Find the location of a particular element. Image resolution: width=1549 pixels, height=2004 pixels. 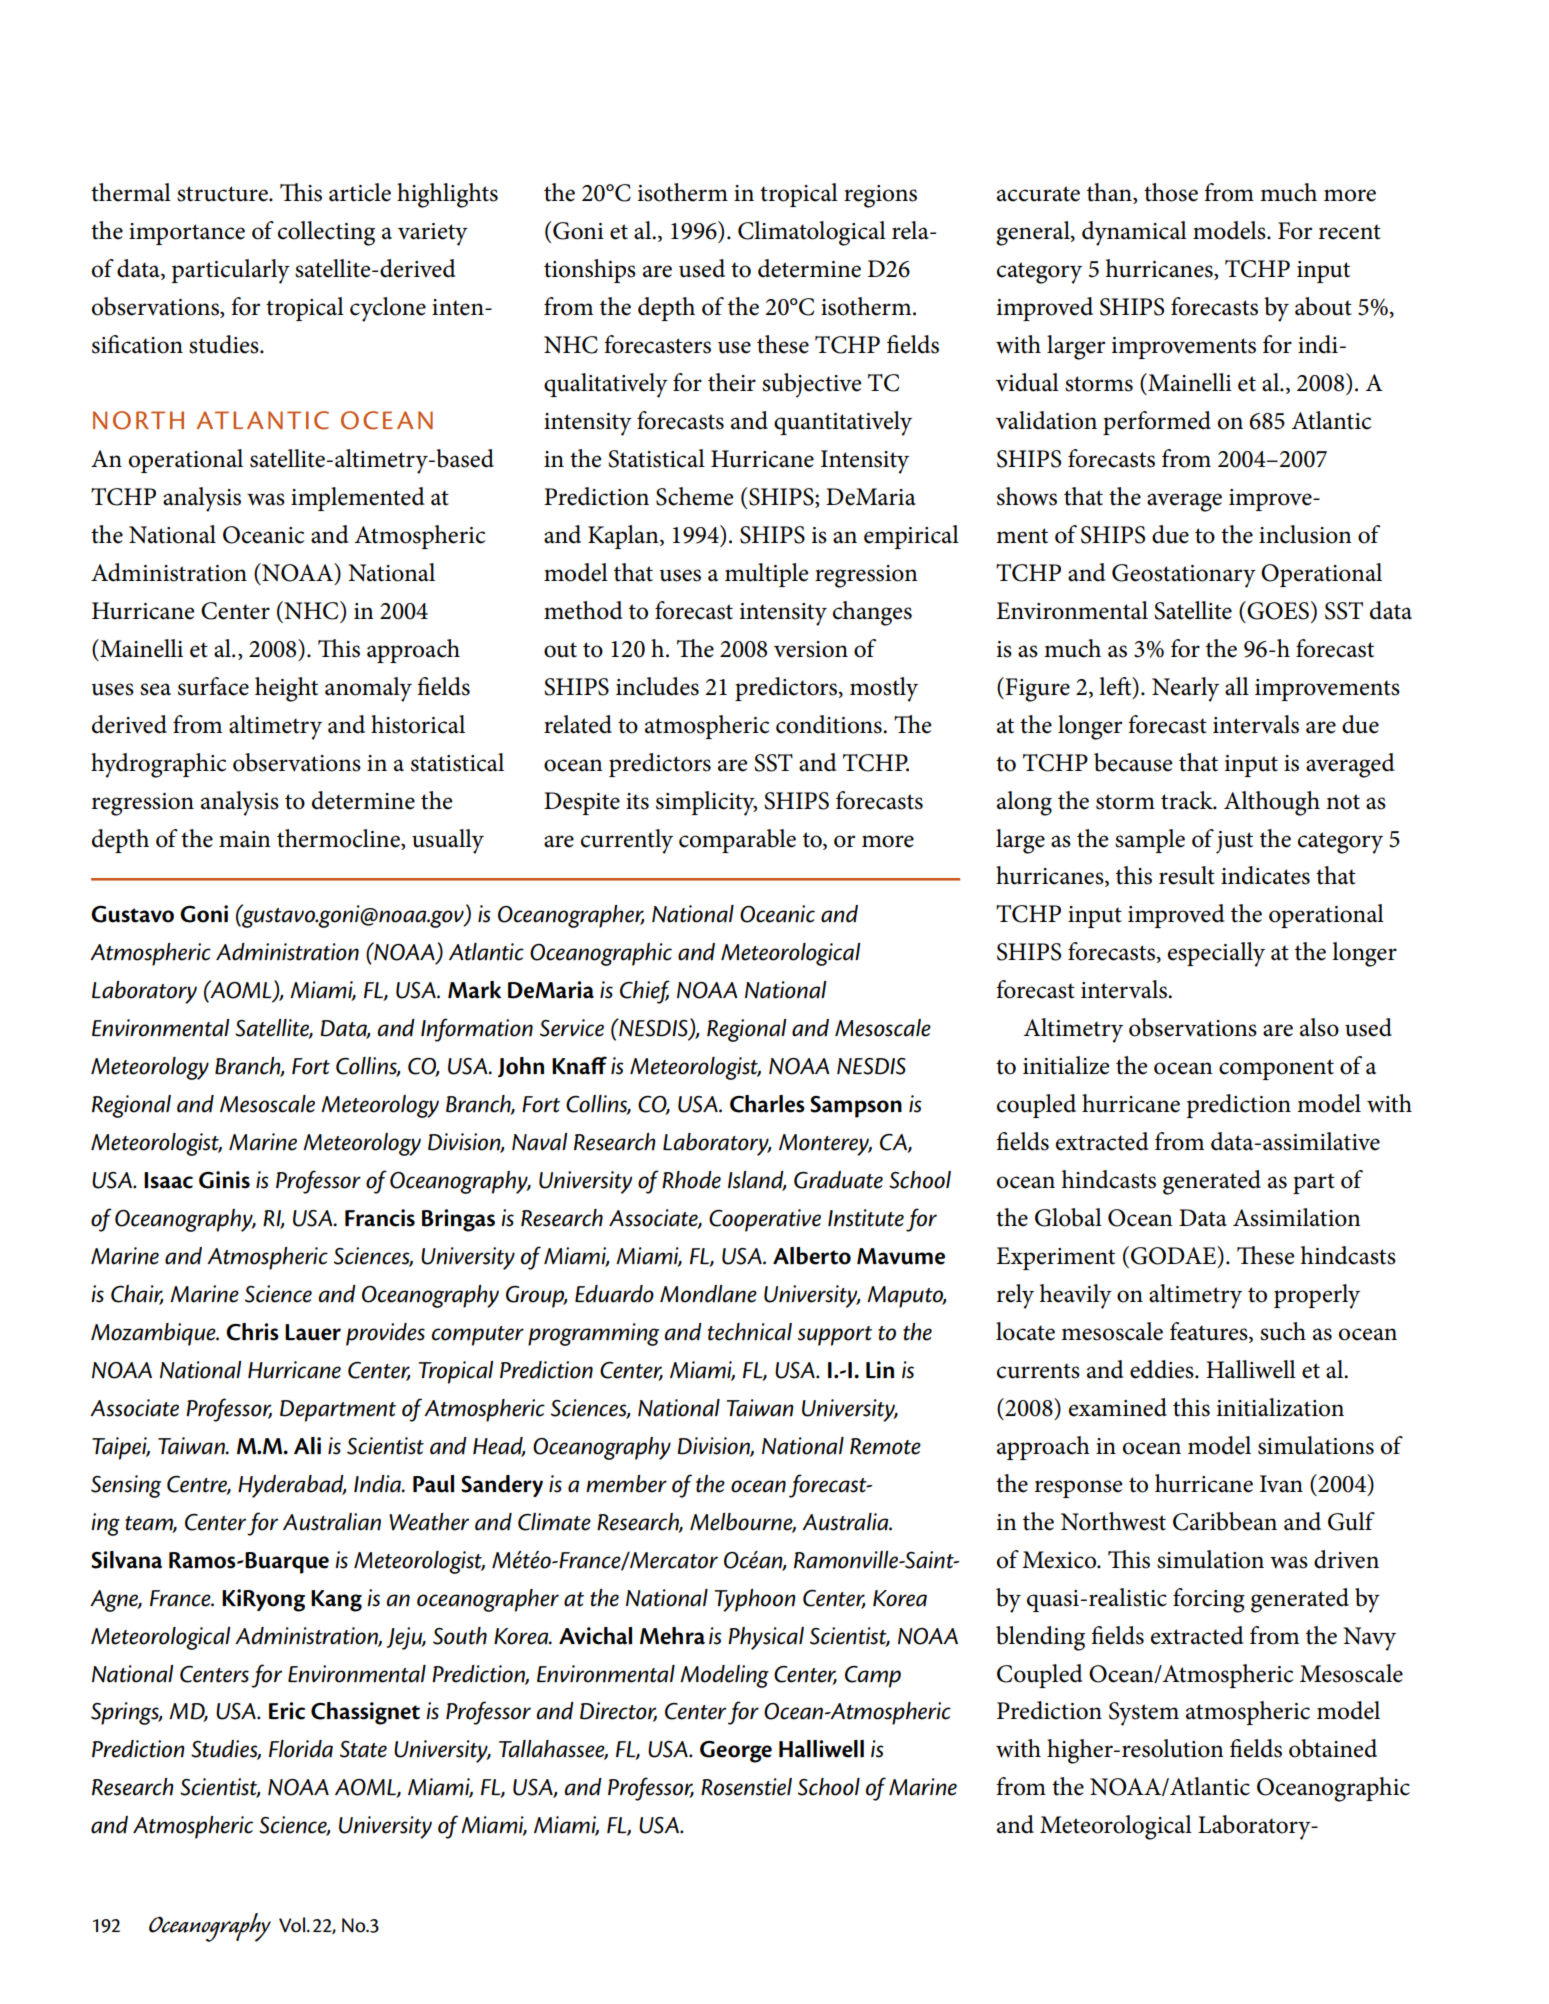

Nearly is located at coordinates (1185, 689).
